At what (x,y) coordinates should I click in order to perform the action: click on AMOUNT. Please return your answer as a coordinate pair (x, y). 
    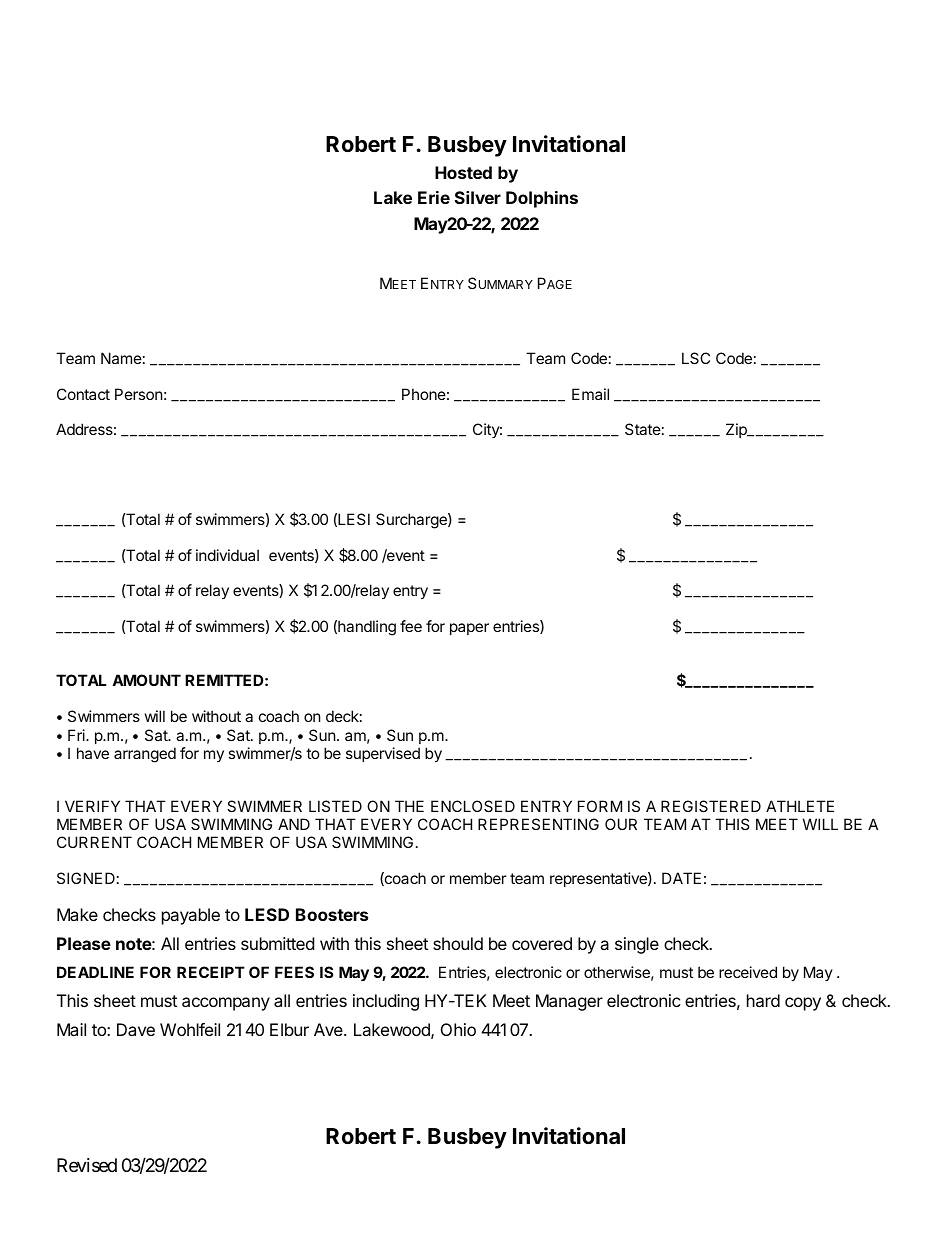
    Looking at the image, I should click on (146, 680).
